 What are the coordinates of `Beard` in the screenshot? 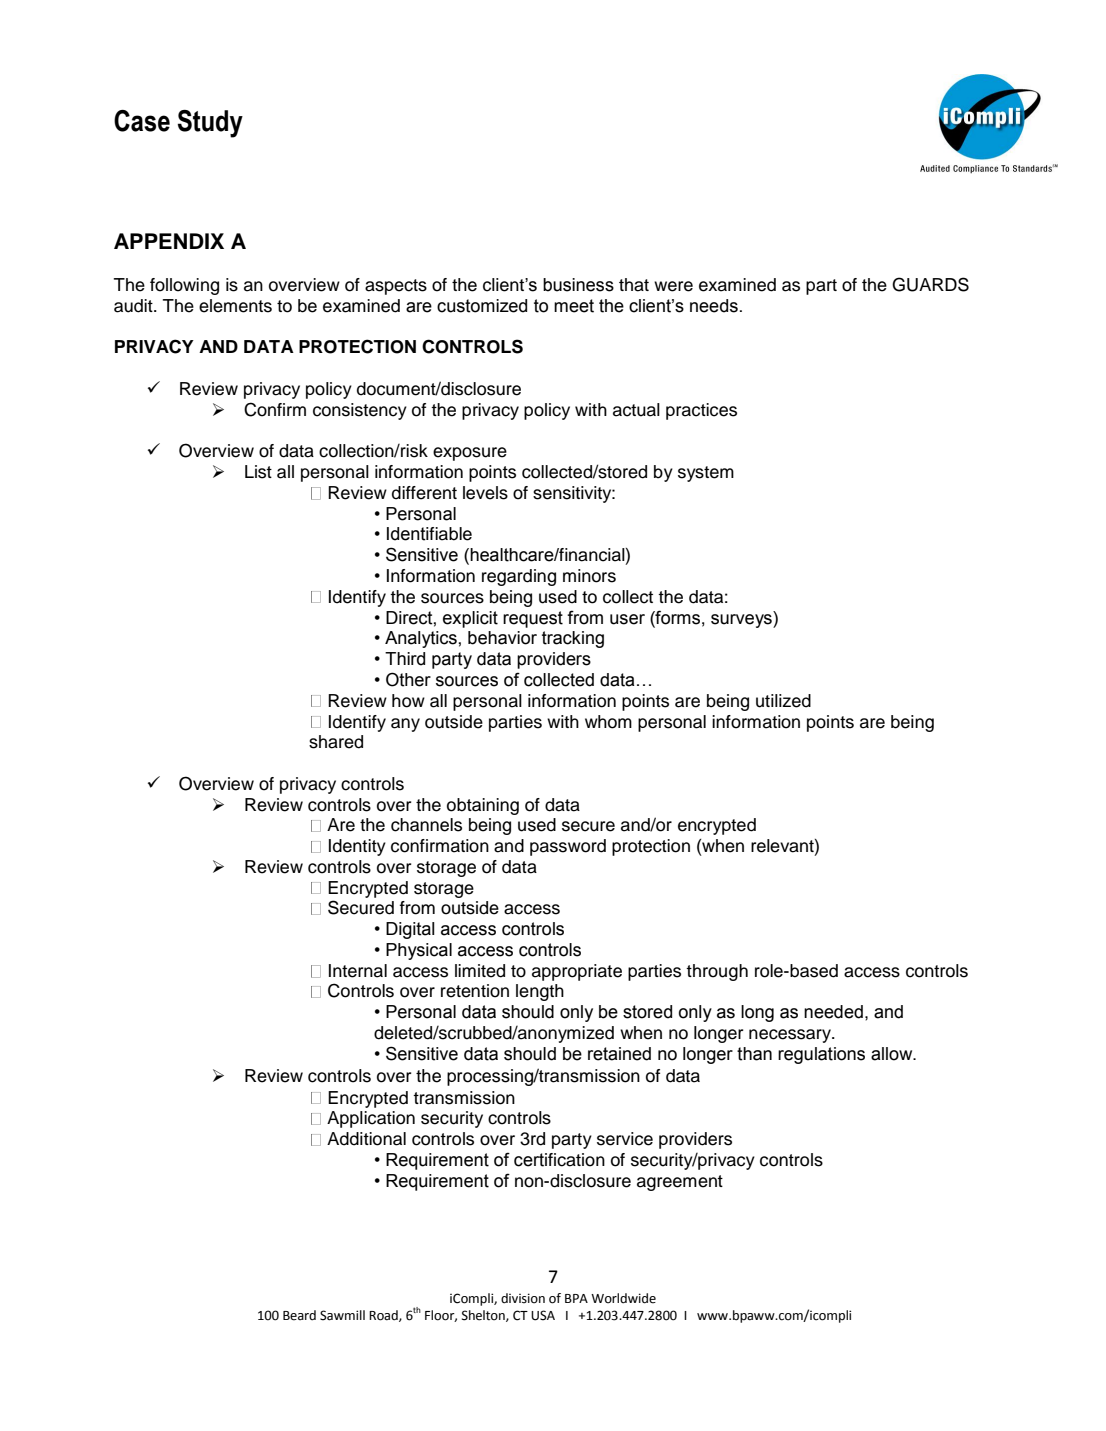 It's located at (299, 1315).
